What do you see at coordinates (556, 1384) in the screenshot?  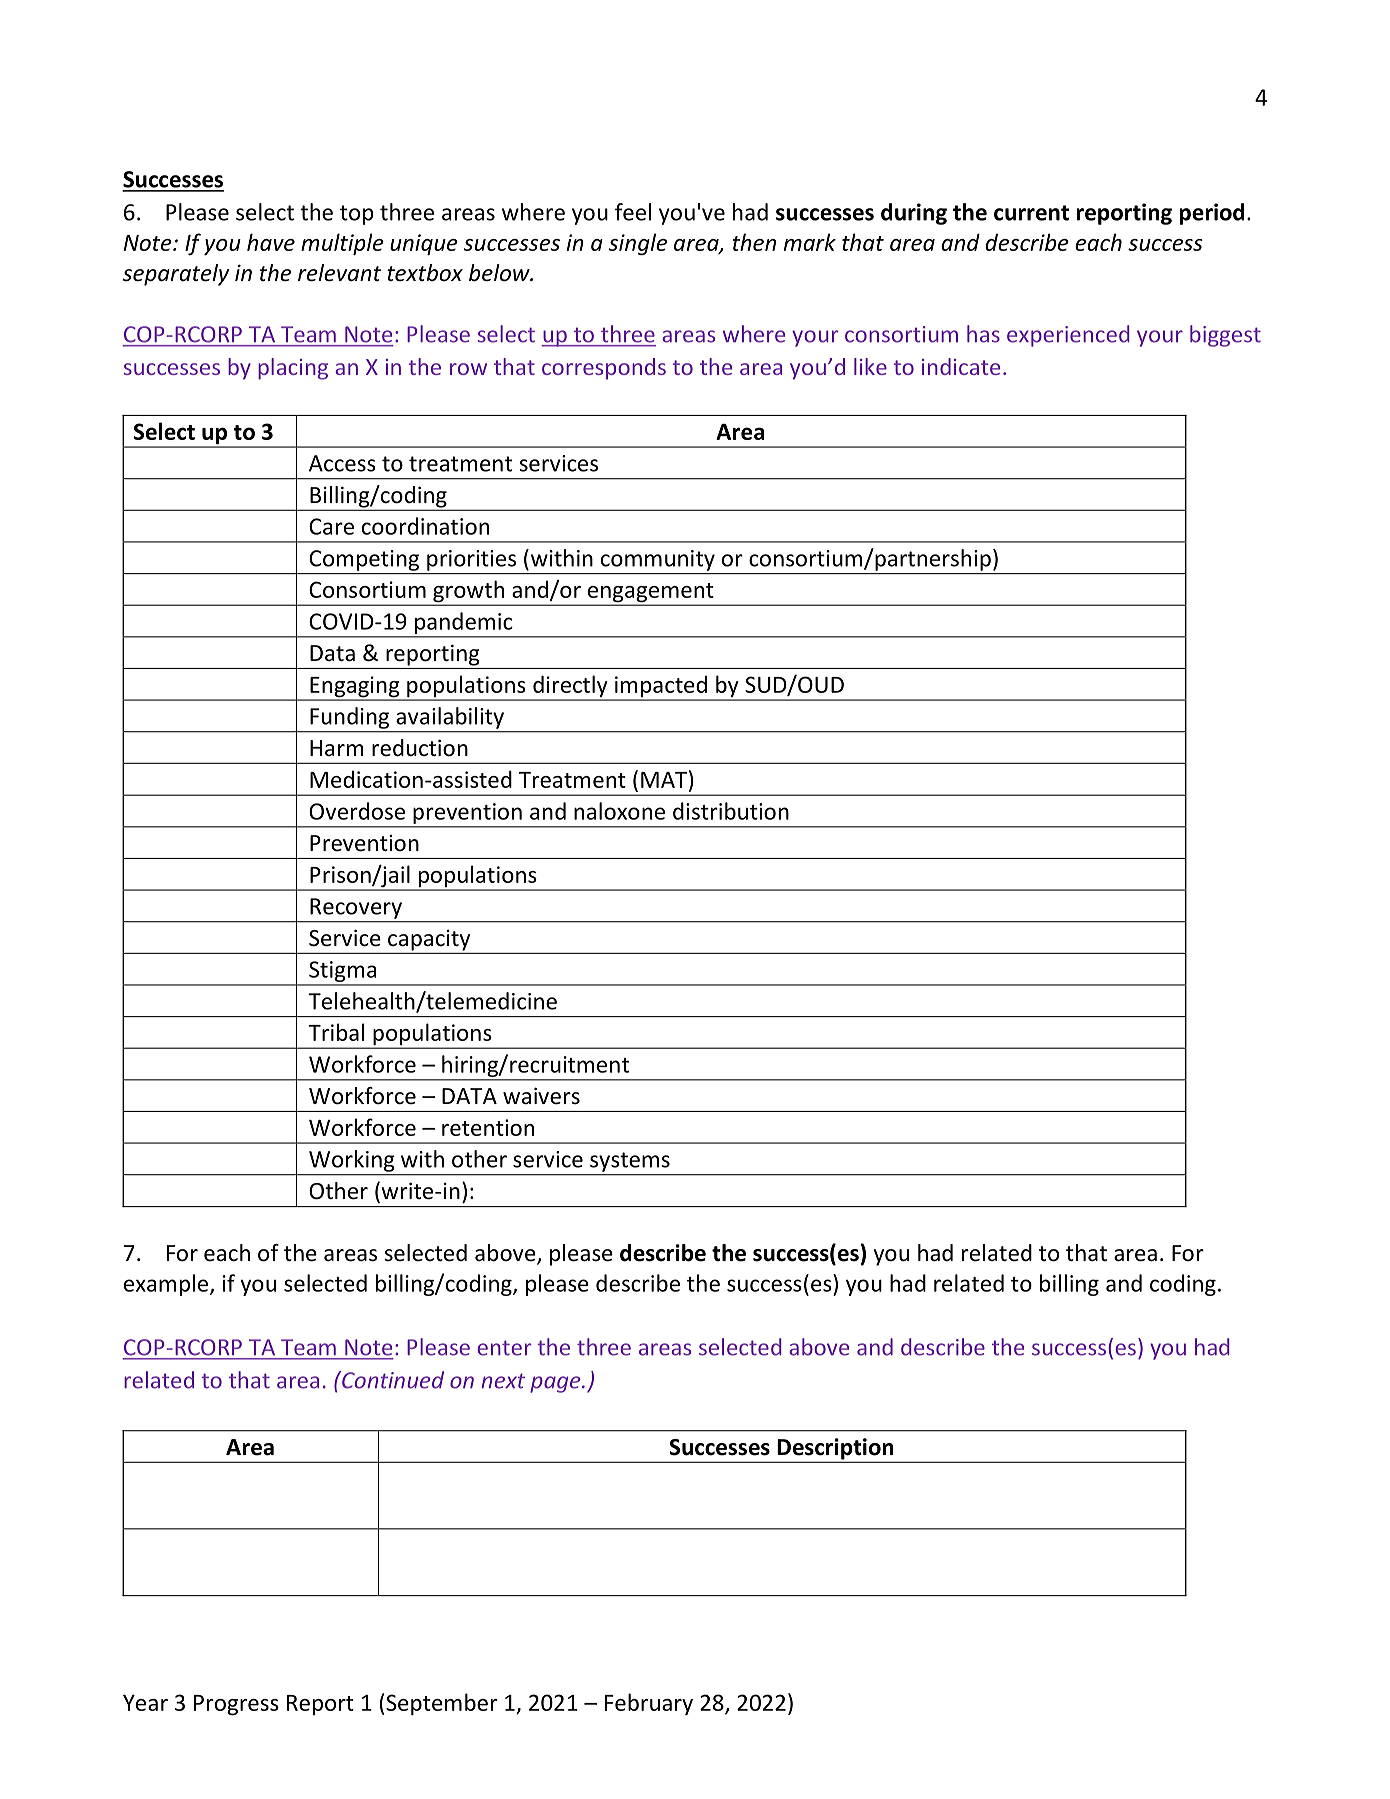 I see `page` at bounding box center [556, 1384].
